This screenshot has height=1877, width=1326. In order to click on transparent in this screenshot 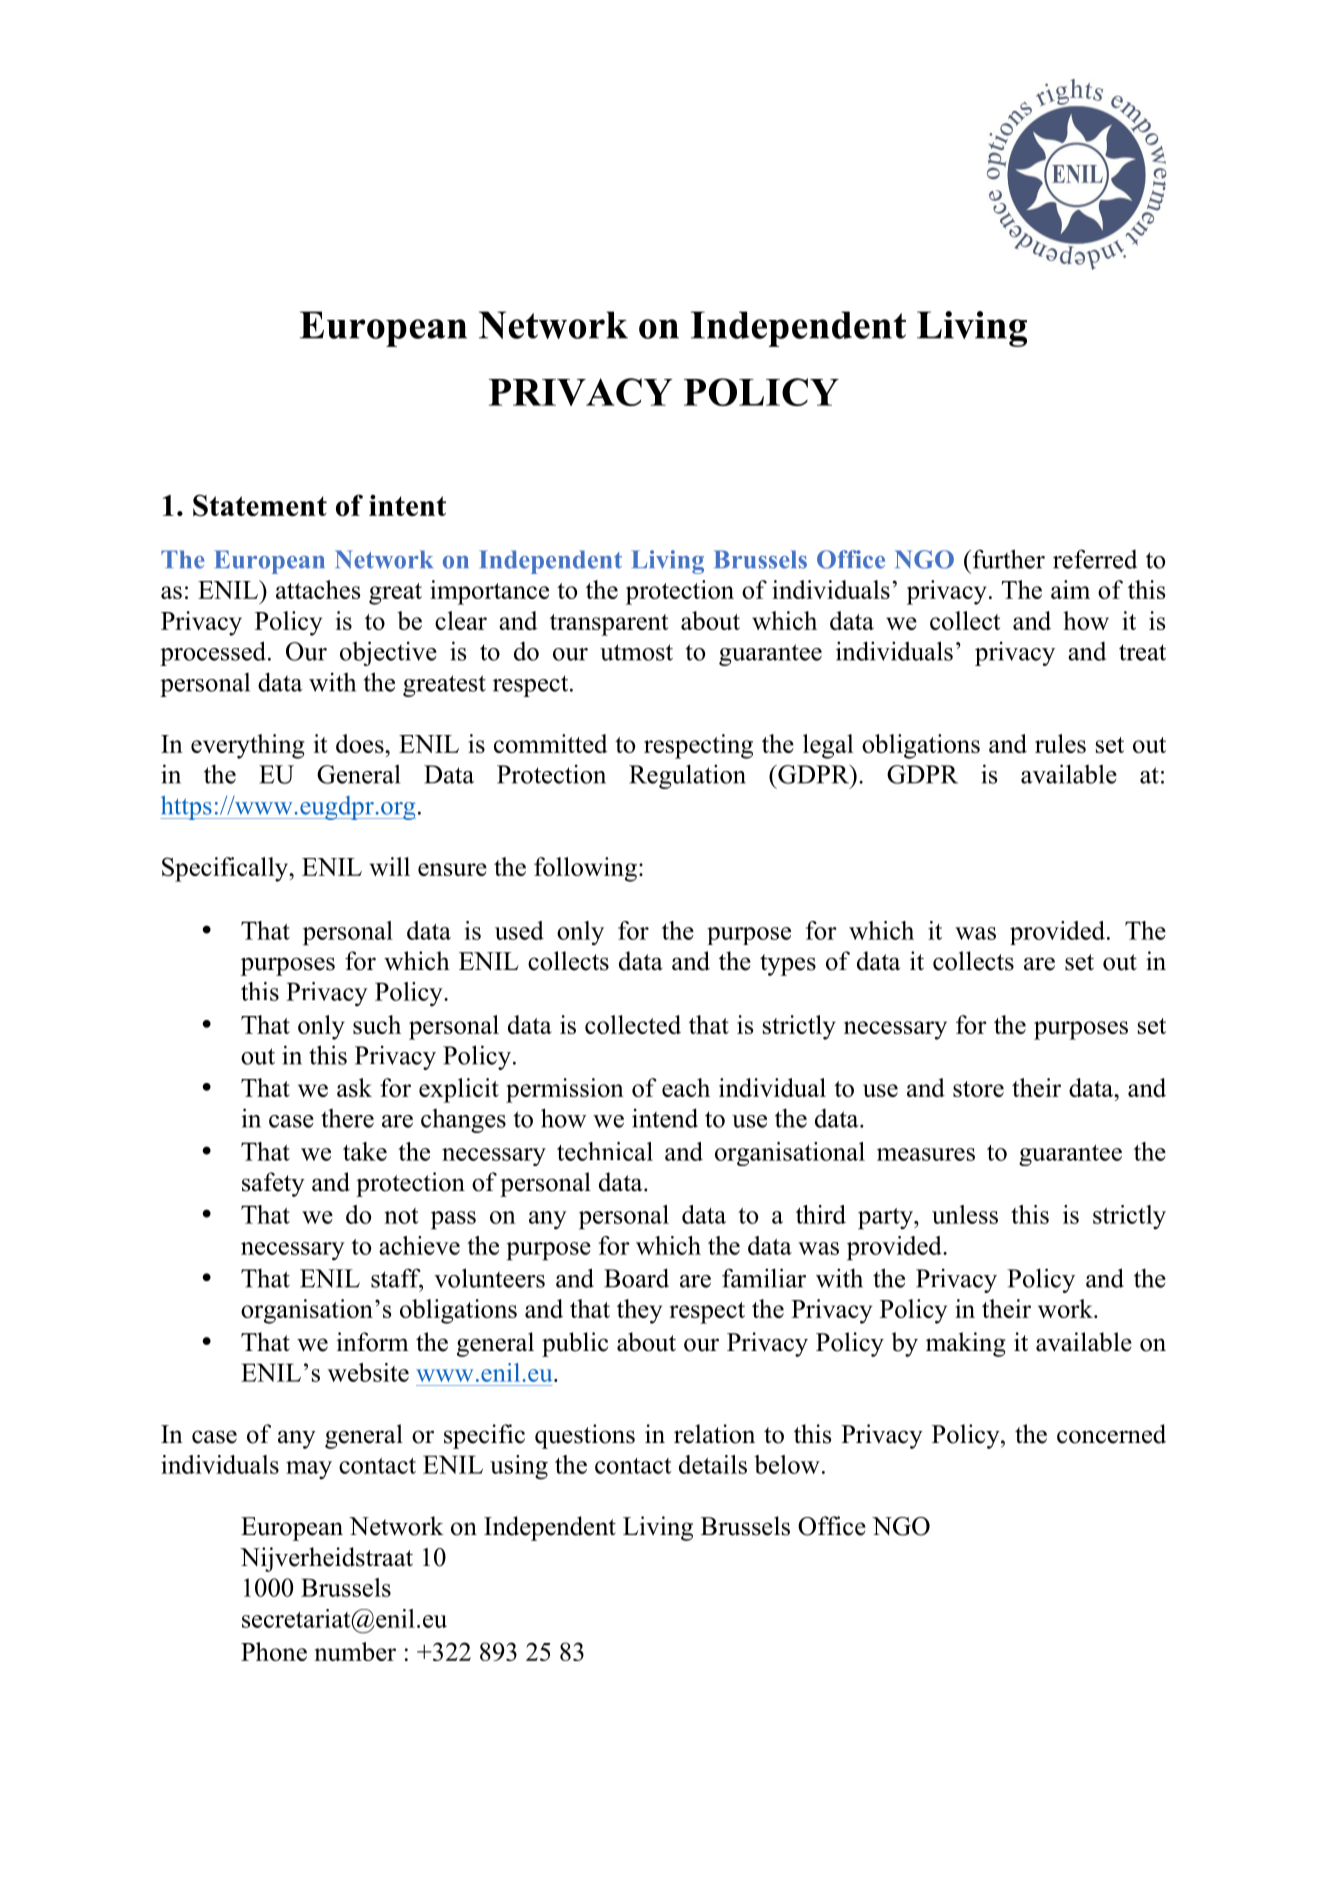, I will do `click(609, 625)`.
